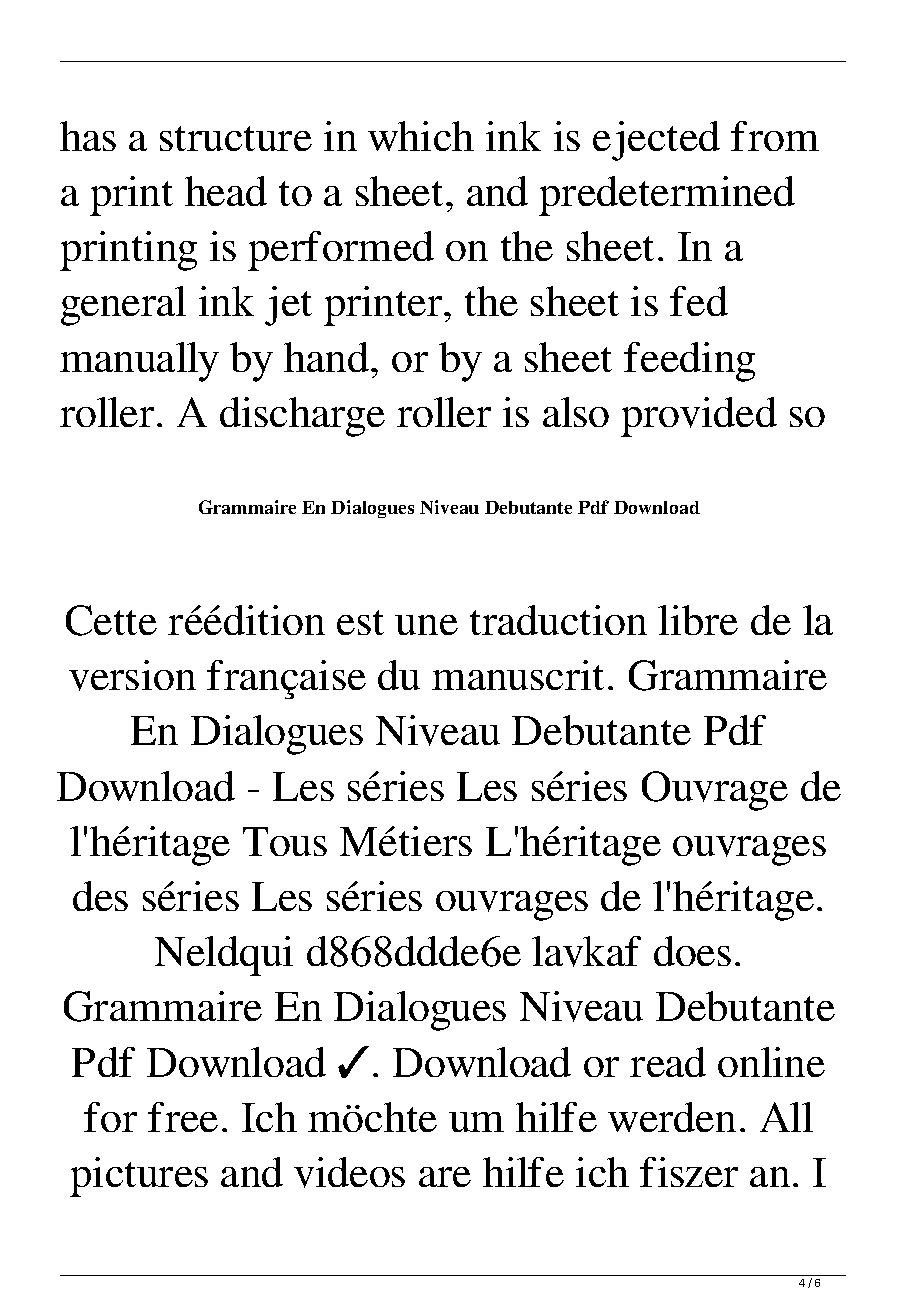  Describe the element at coordinates (698, 620) in the screenshot. I see `libre` at that location.
